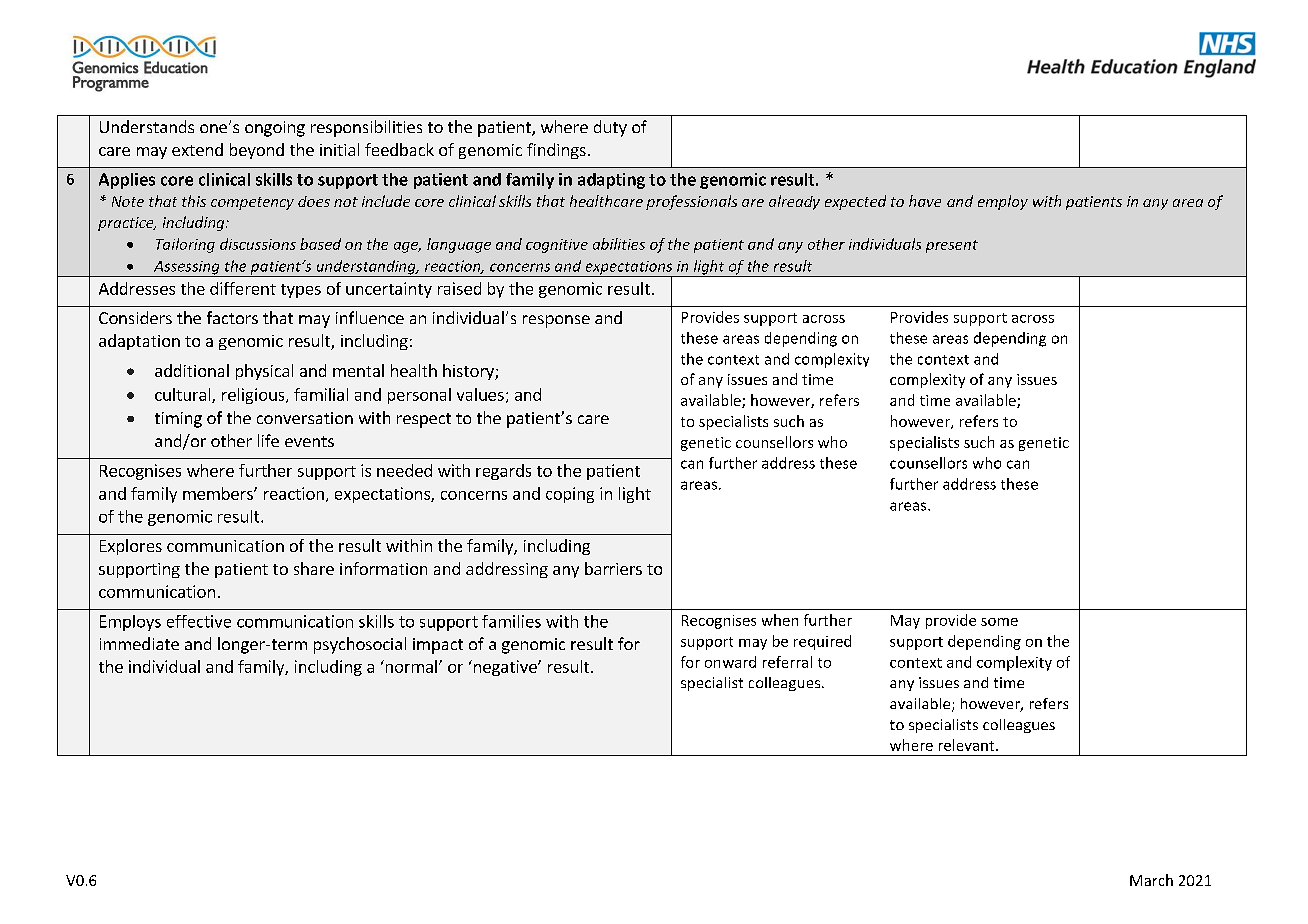  I want to click on beyond, so click(257, 151).
